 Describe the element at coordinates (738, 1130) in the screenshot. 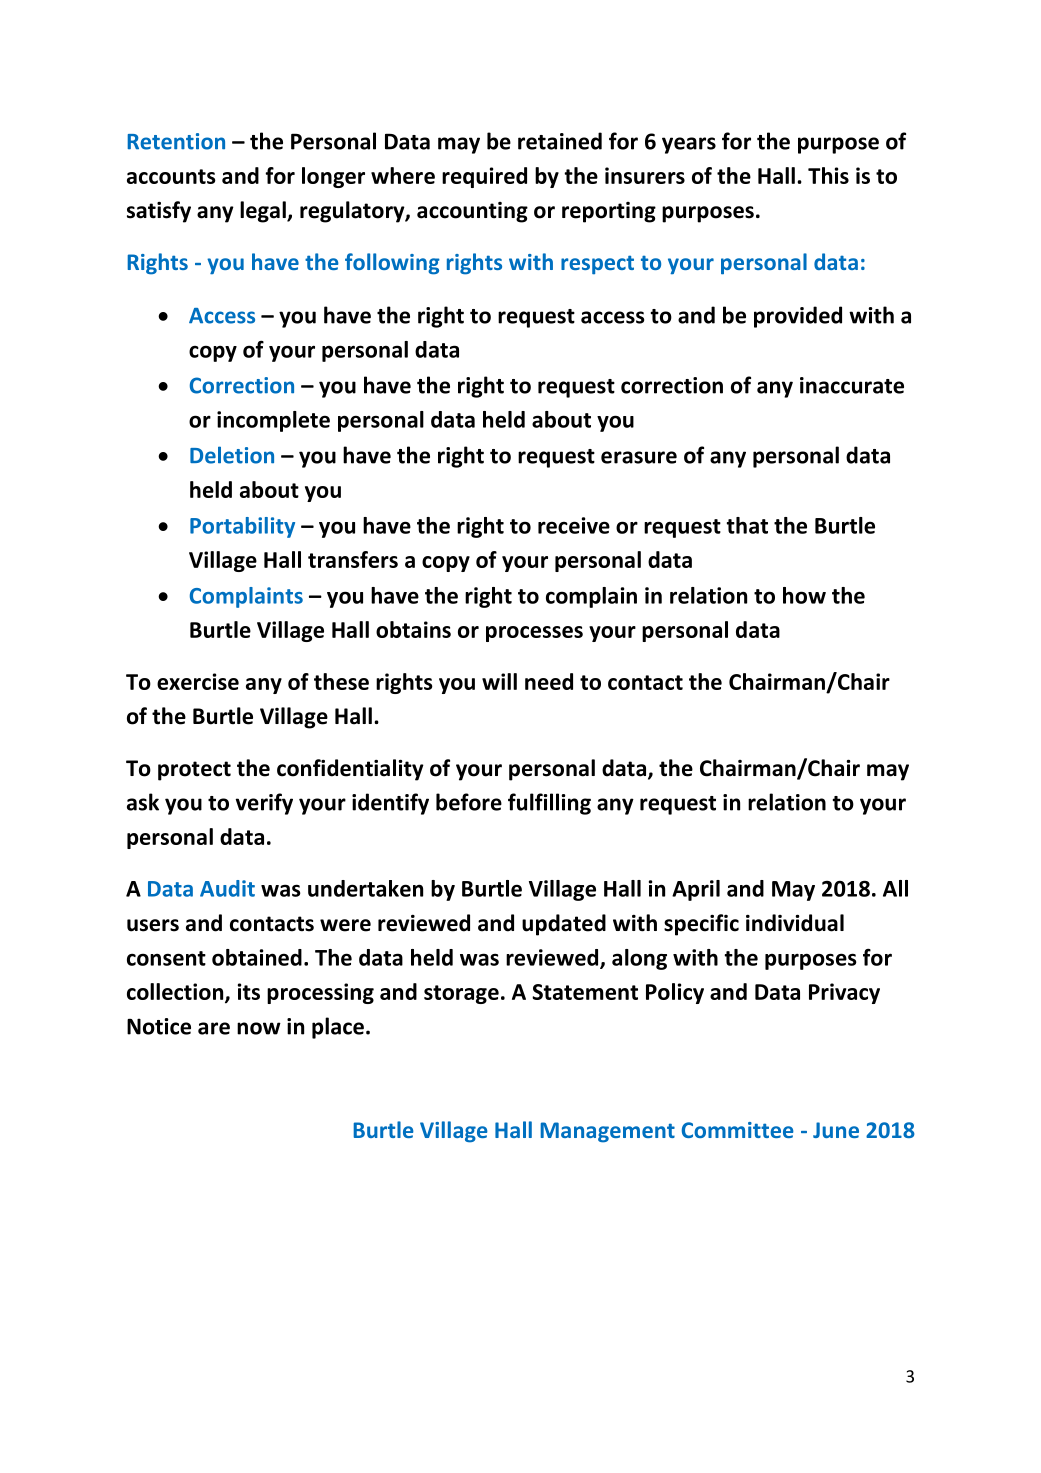

I see `Committee` at that location.
